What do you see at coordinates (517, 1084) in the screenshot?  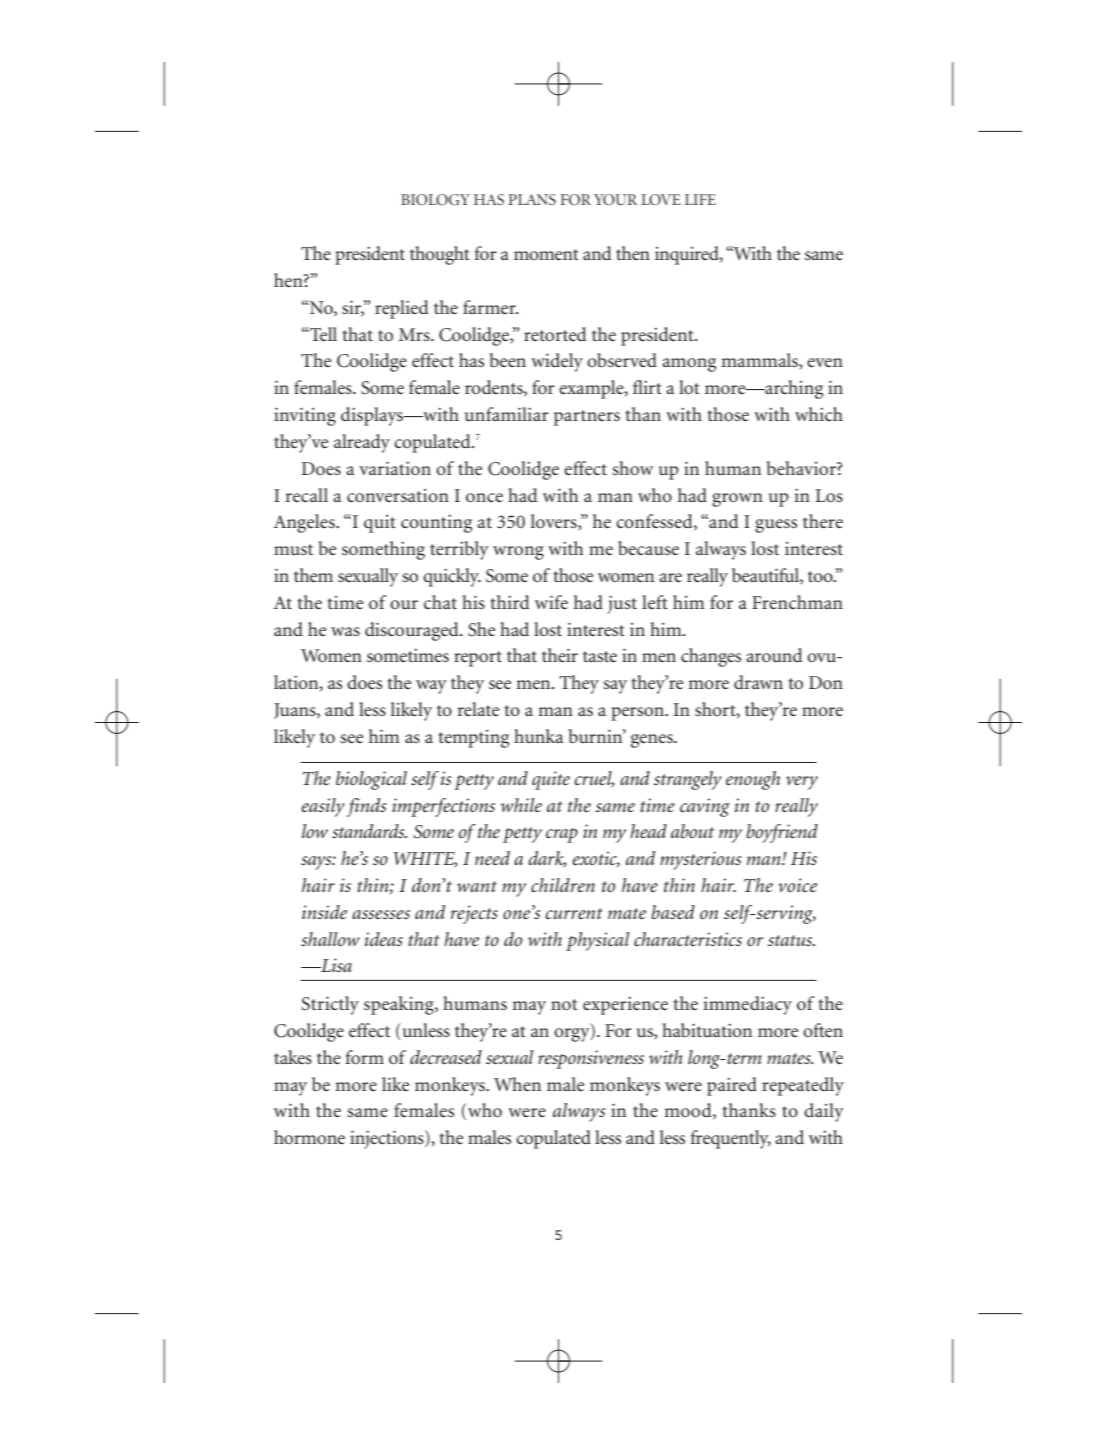 I see `When` at bounding box center [517, 1084].
